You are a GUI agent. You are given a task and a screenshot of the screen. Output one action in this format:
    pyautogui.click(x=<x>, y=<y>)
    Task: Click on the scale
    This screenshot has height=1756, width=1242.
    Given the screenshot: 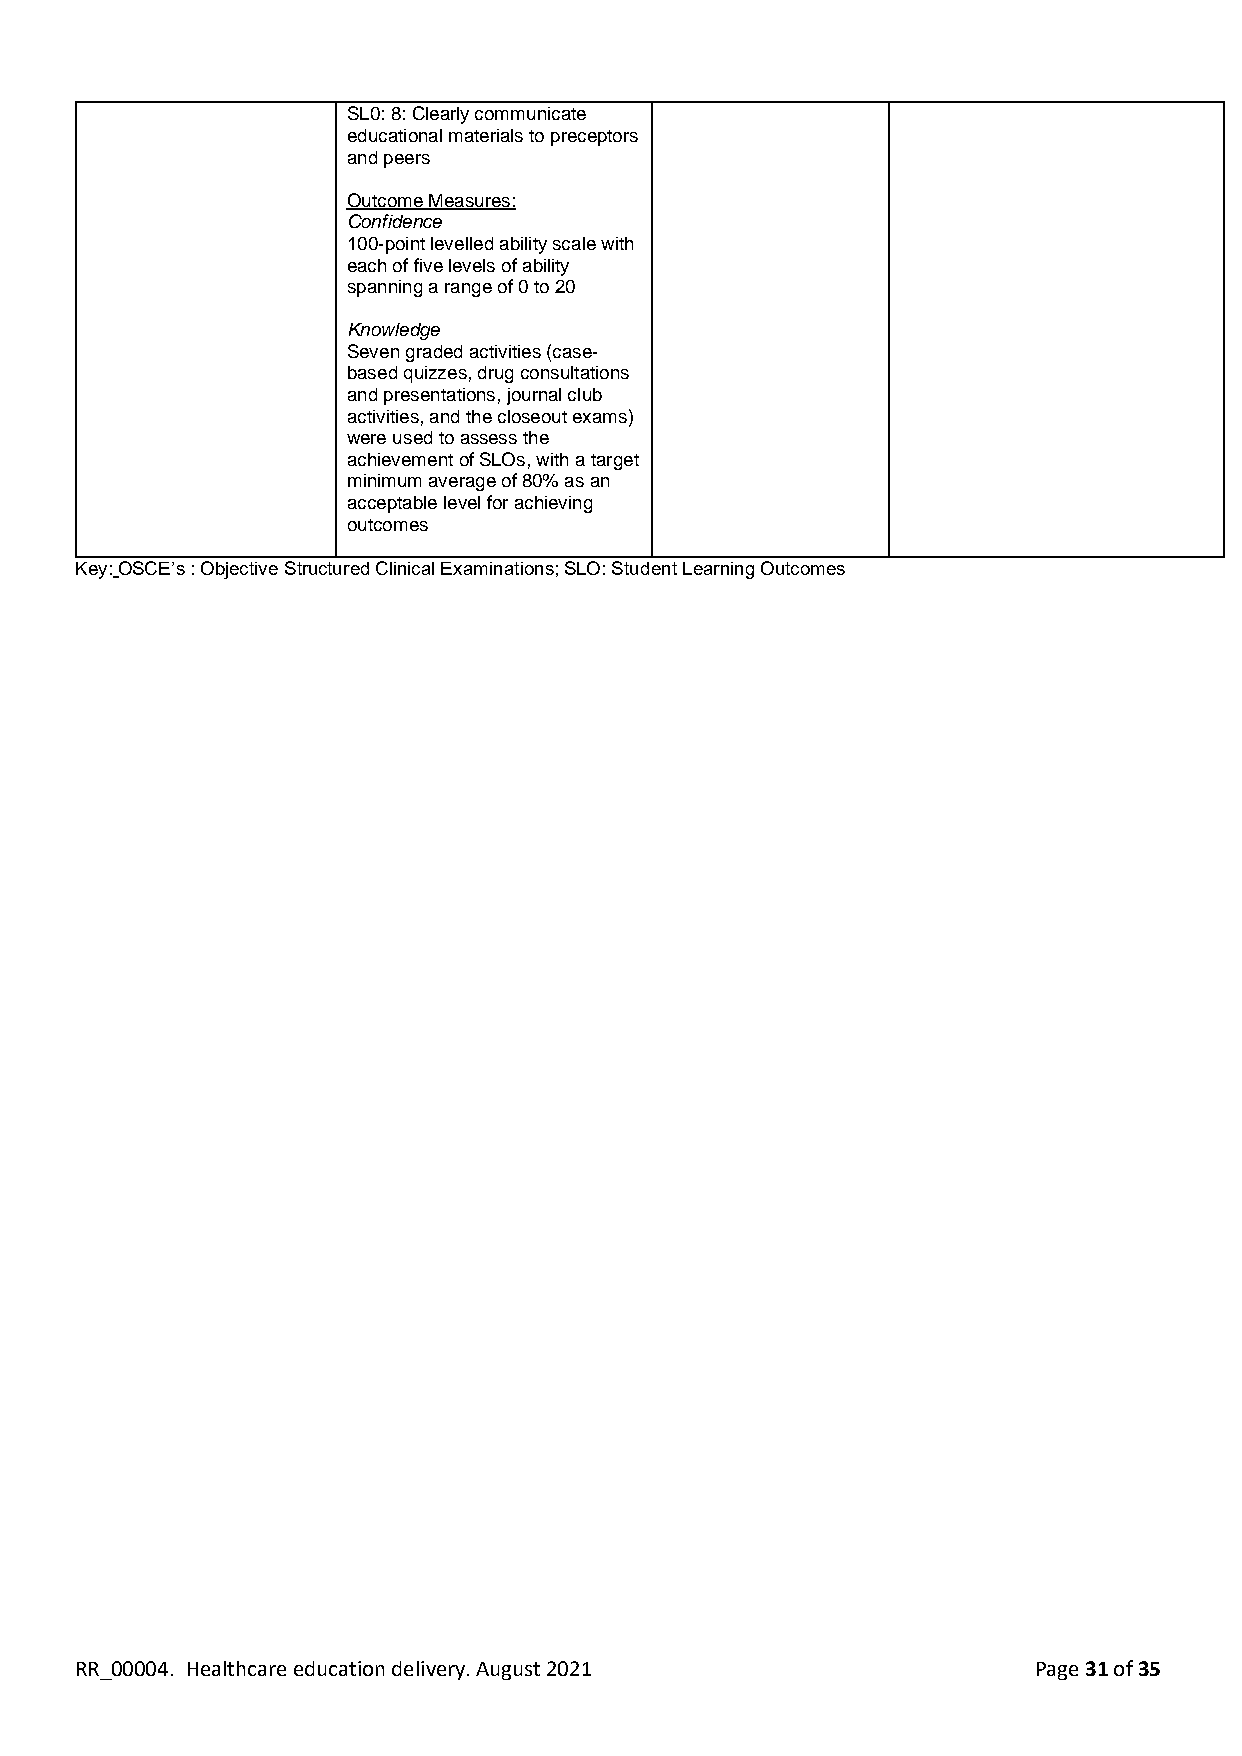 What is the action you would take?
    pyautogui.click(x=574, y=243)
